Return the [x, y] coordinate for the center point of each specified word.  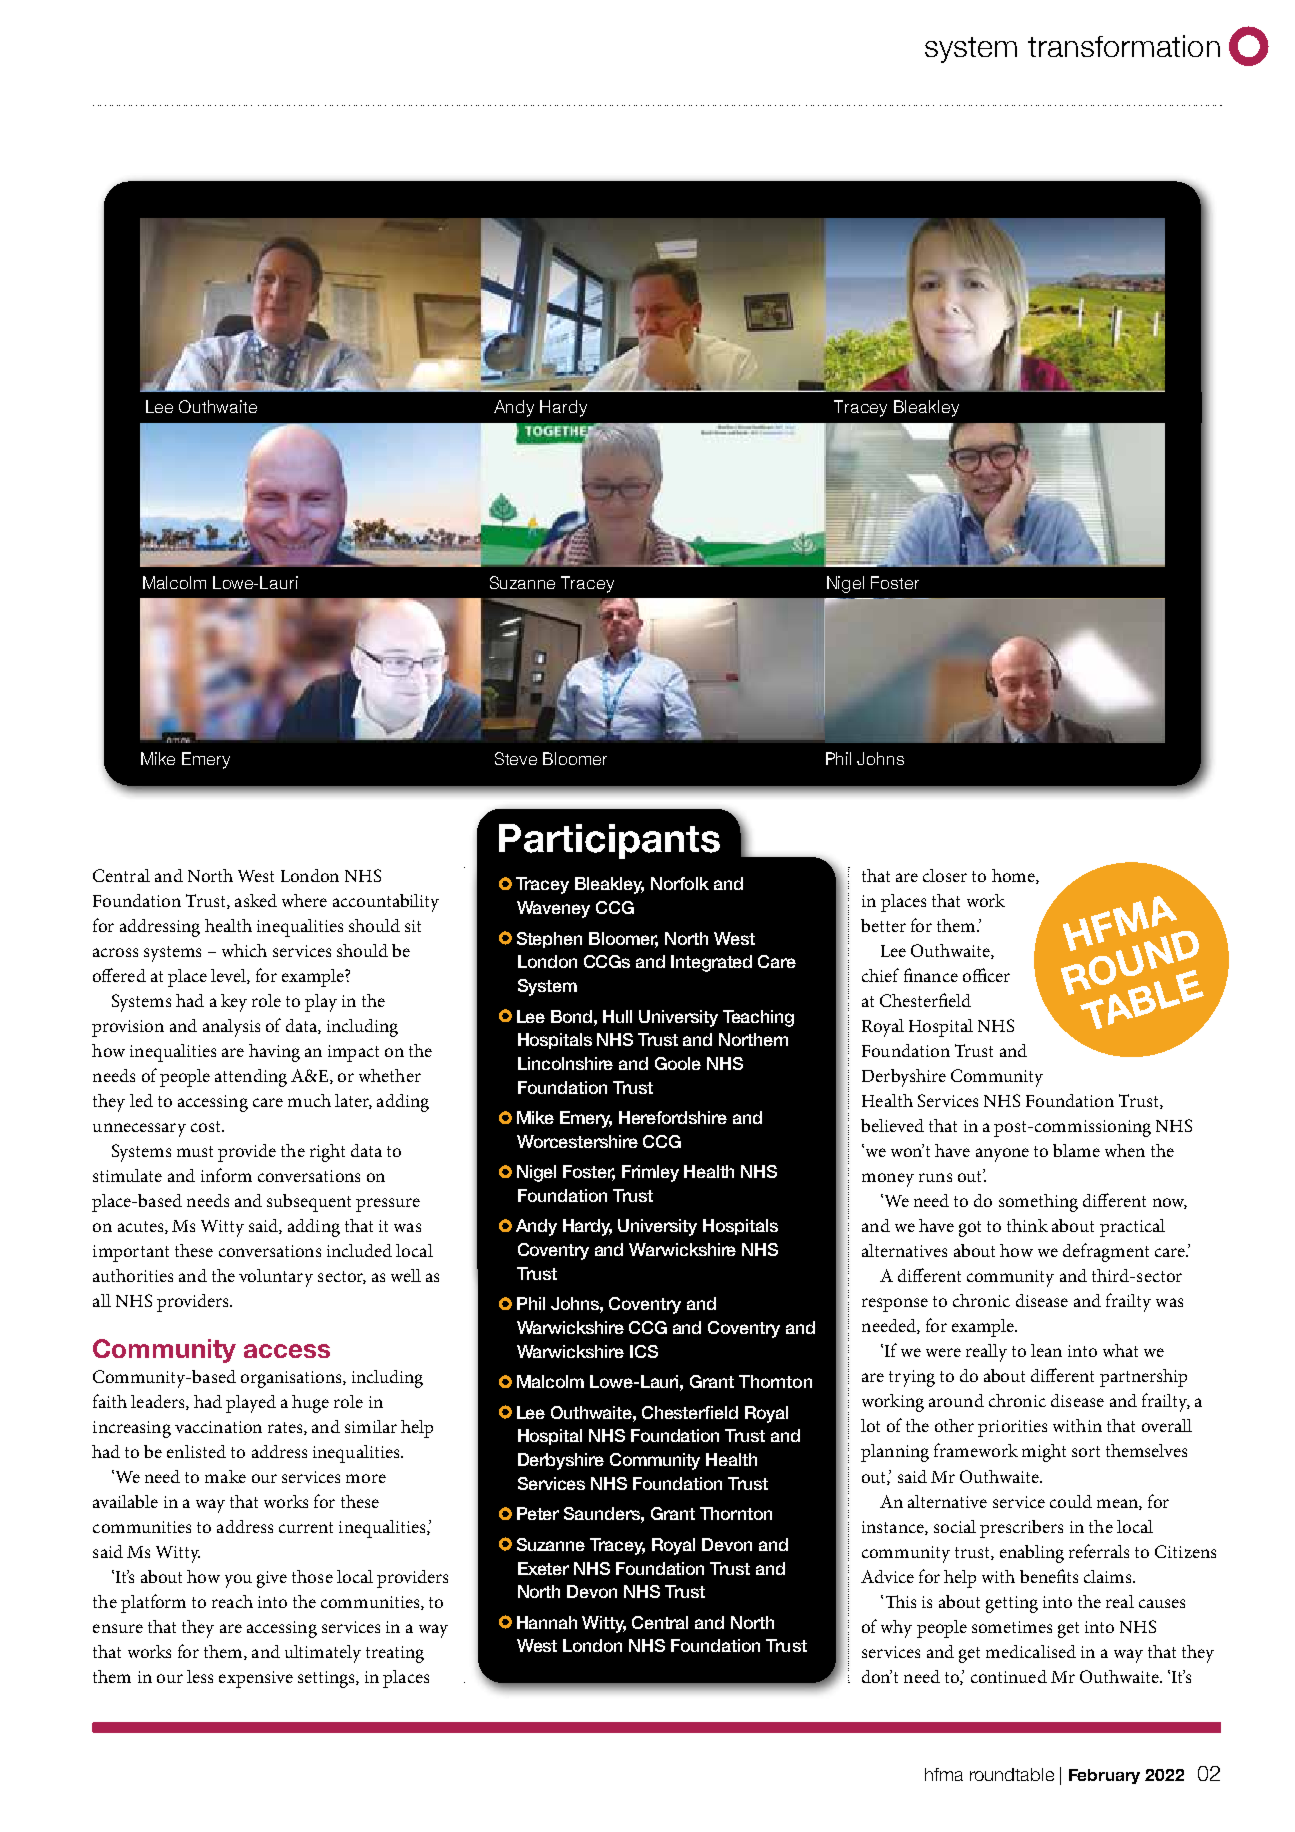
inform [226, 1175]
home [1014, 876]
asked [256, 900]
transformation [1124, 46]
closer [945, 875]
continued [1009, 1676]
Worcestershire [577, 1141]
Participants [609, 841]
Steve [516, 758]
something [1038, 1203]
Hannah [547, 1622]
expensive [256, 1679]
